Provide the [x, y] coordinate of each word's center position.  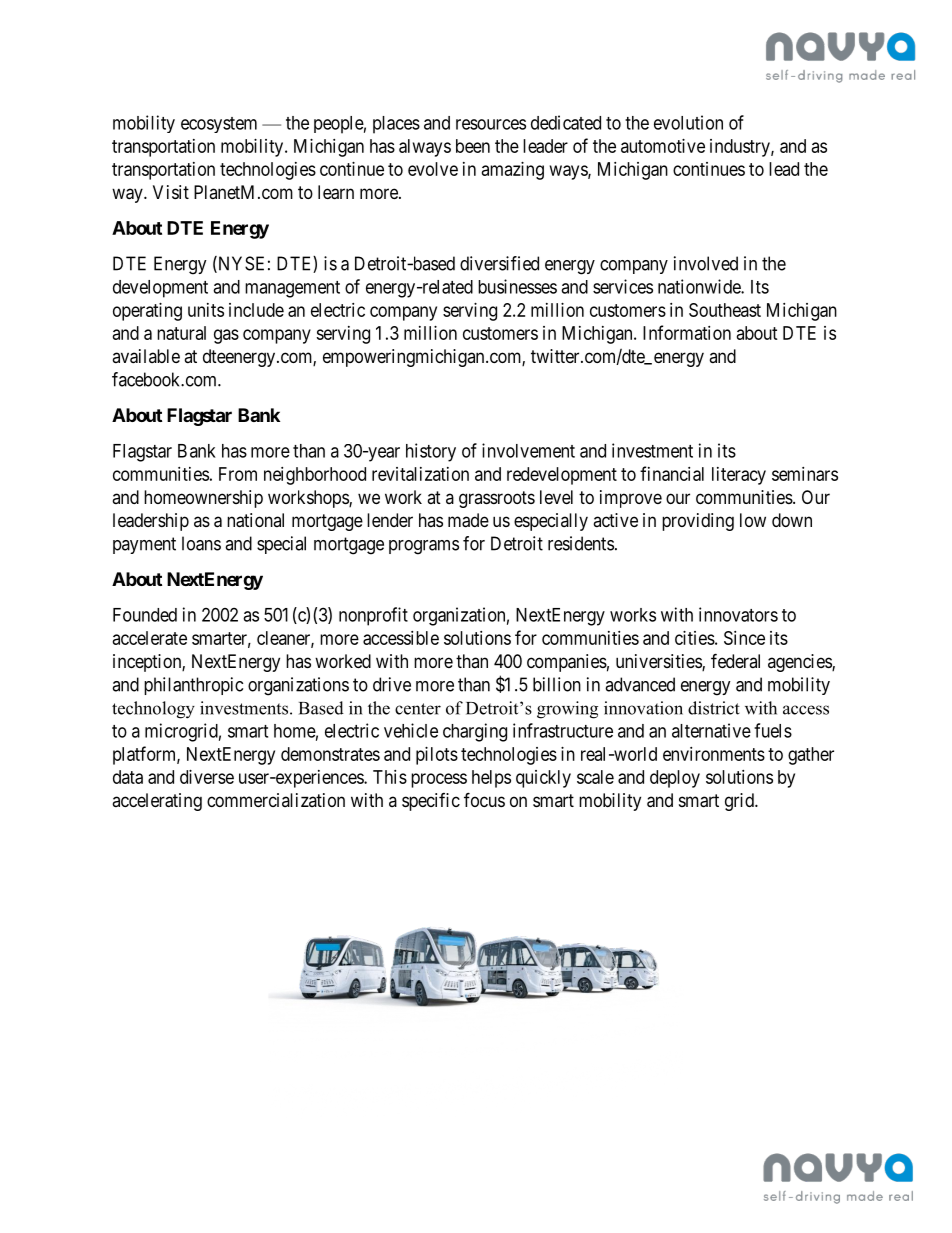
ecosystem [219, 125]
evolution [688, 122]
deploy [675, 779]
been [473, 146]
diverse [207, 777]
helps [491, 779]
